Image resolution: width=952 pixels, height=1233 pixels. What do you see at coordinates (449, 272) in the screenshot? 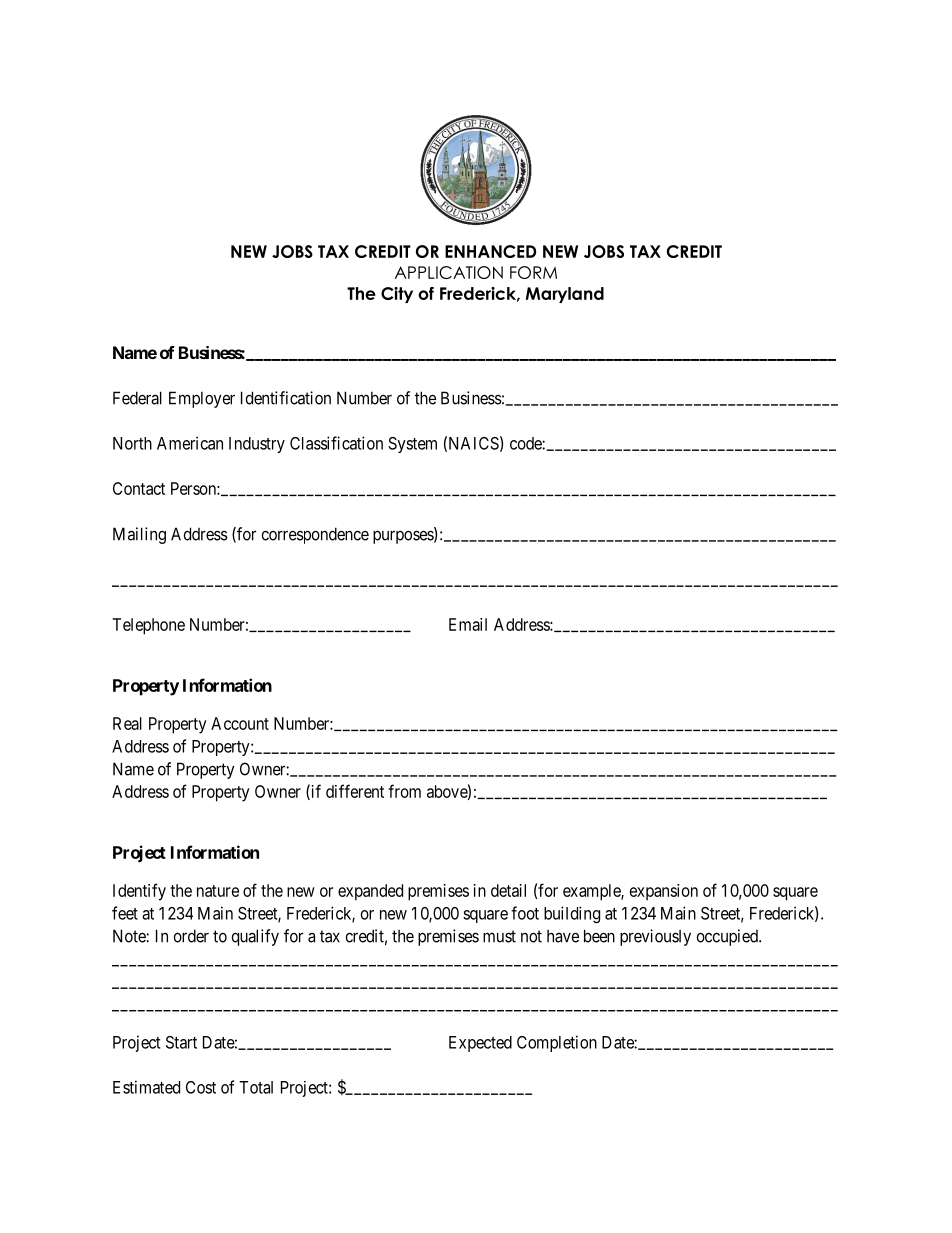
I see `APPLICATION` at bounding box center [449, 272].
